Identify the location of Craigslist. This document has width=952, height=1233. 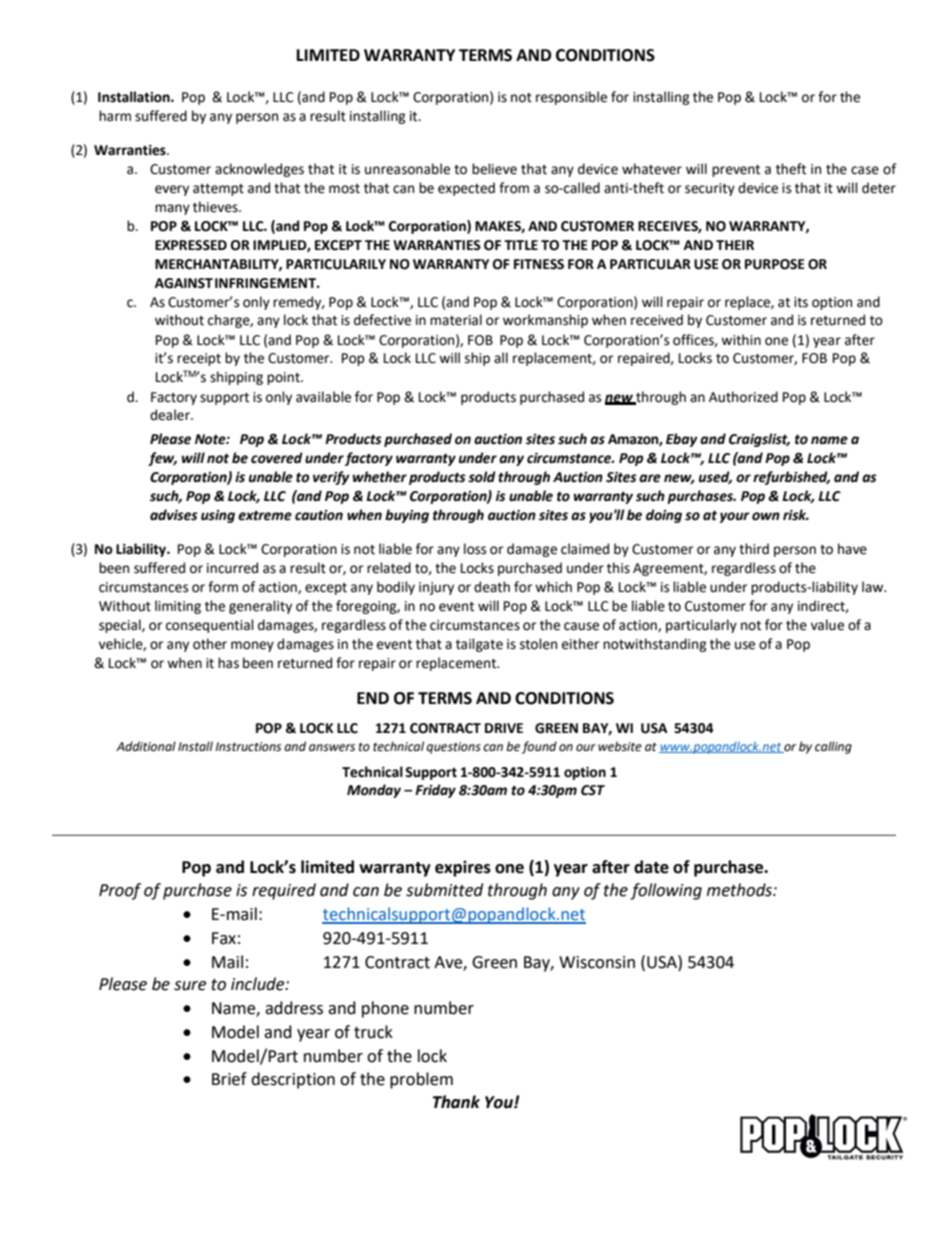
(759, 440).
